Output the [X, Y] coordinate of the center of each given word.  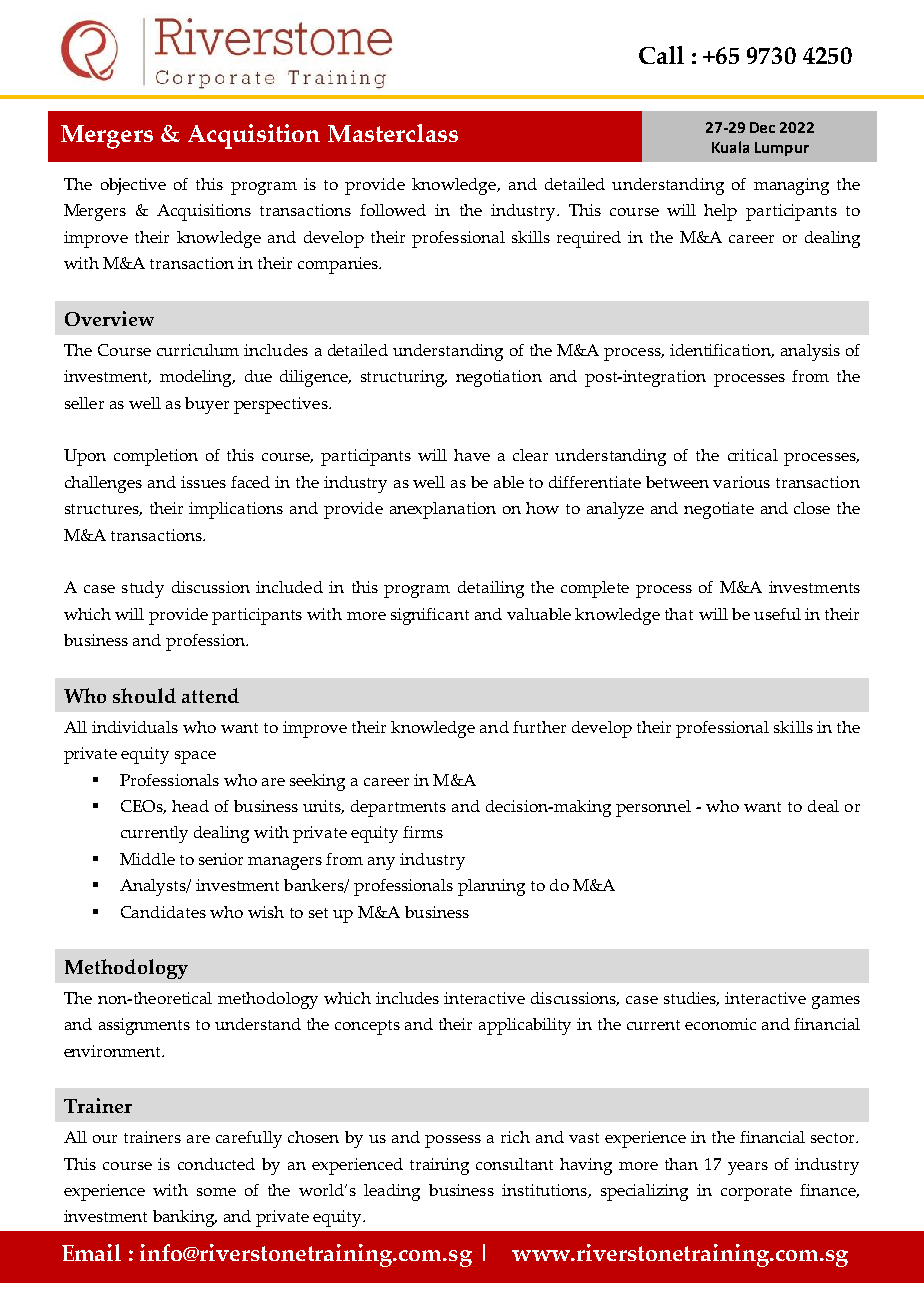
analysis [810, 352]
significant [430, 616]
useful [777, 614]
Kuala [730, 147]
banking [185, 1218]
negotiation [499, 378]
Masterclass [393, 133]
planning [491, 887]
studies [691, 999]
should [144, 695]
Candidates [163, 912]
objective [133, 186]
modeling [197, 378]
